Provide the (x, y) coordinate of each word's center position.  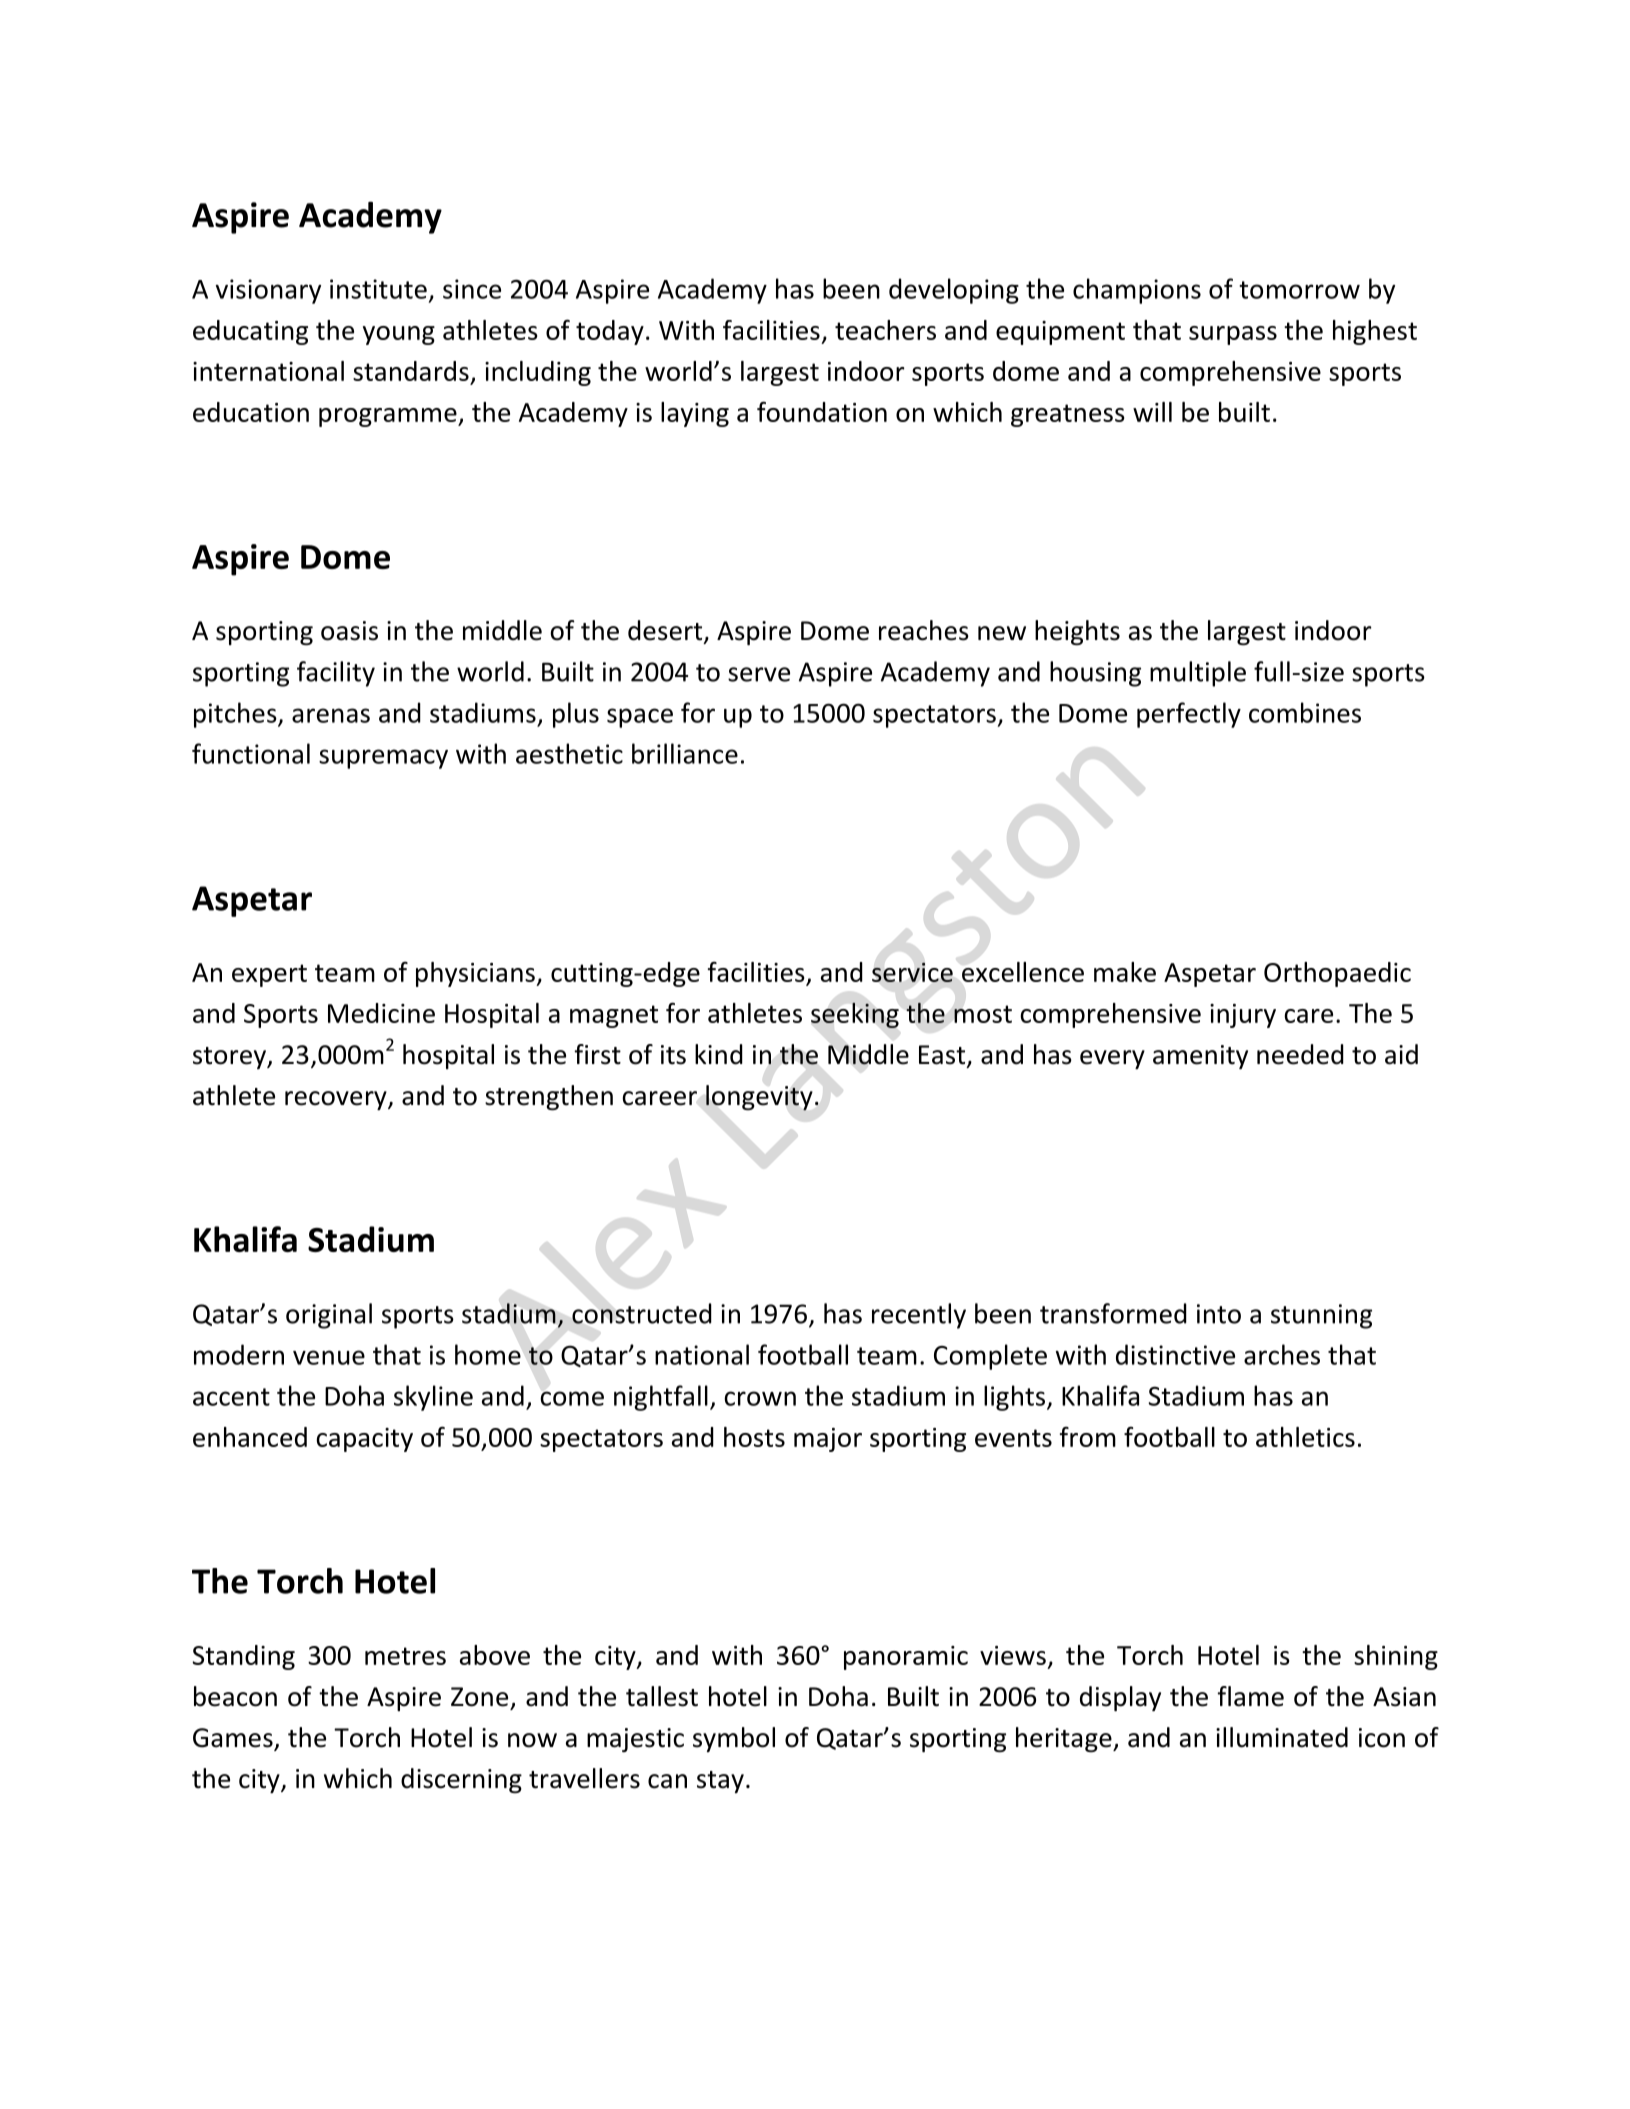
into (1219, 1314)
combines (1305, 712)
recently (919, 1316)
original (329, 1316)
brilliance (685, 753)
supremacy (383, 759)
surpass (1233, 335)
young (399, 335)
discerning (461, 1780)
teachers (885, 330)
